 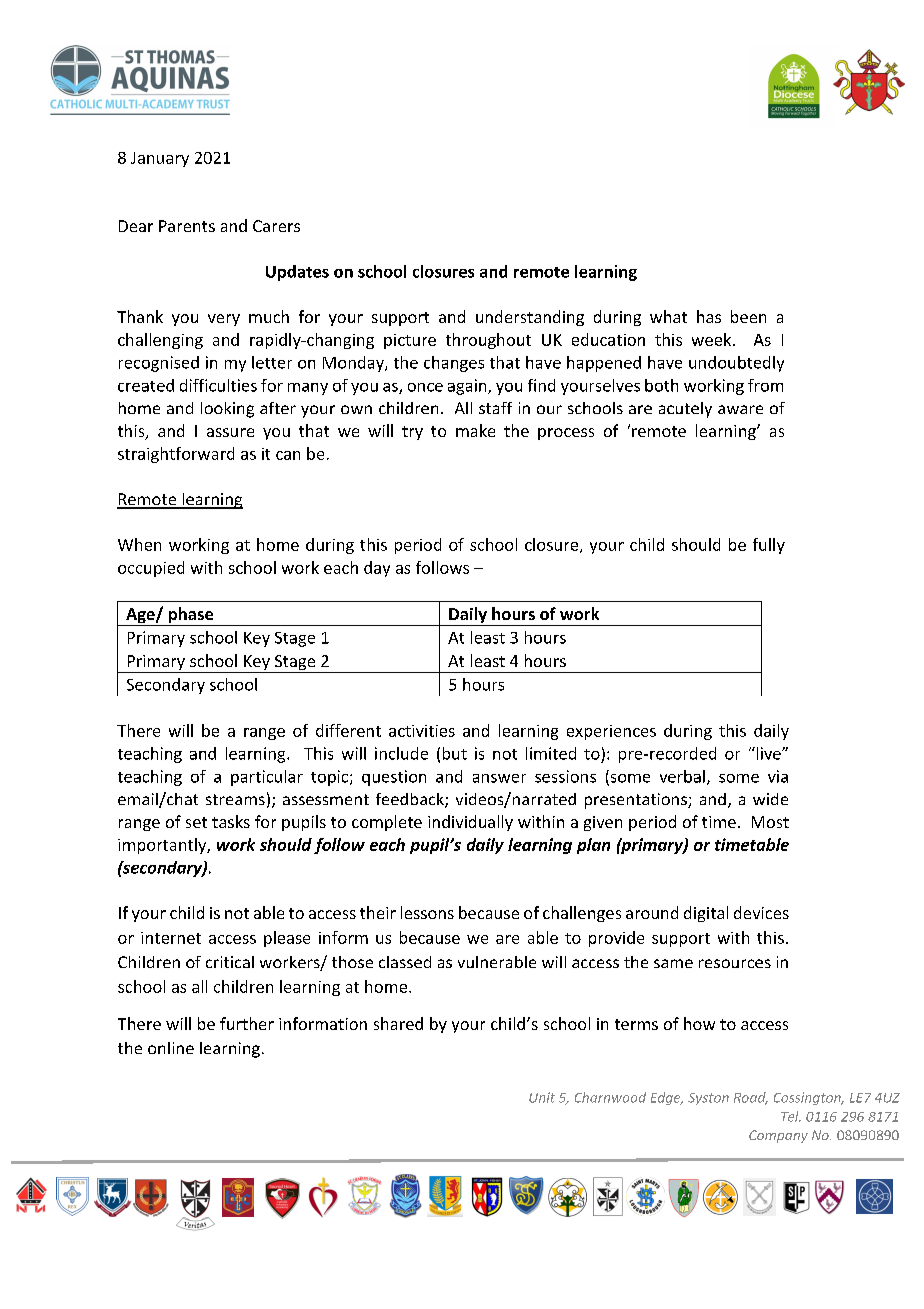 What do you see at coordinates (187, 226) in the screenshot?
I see `Parents` at bounding box center [187, 226].
